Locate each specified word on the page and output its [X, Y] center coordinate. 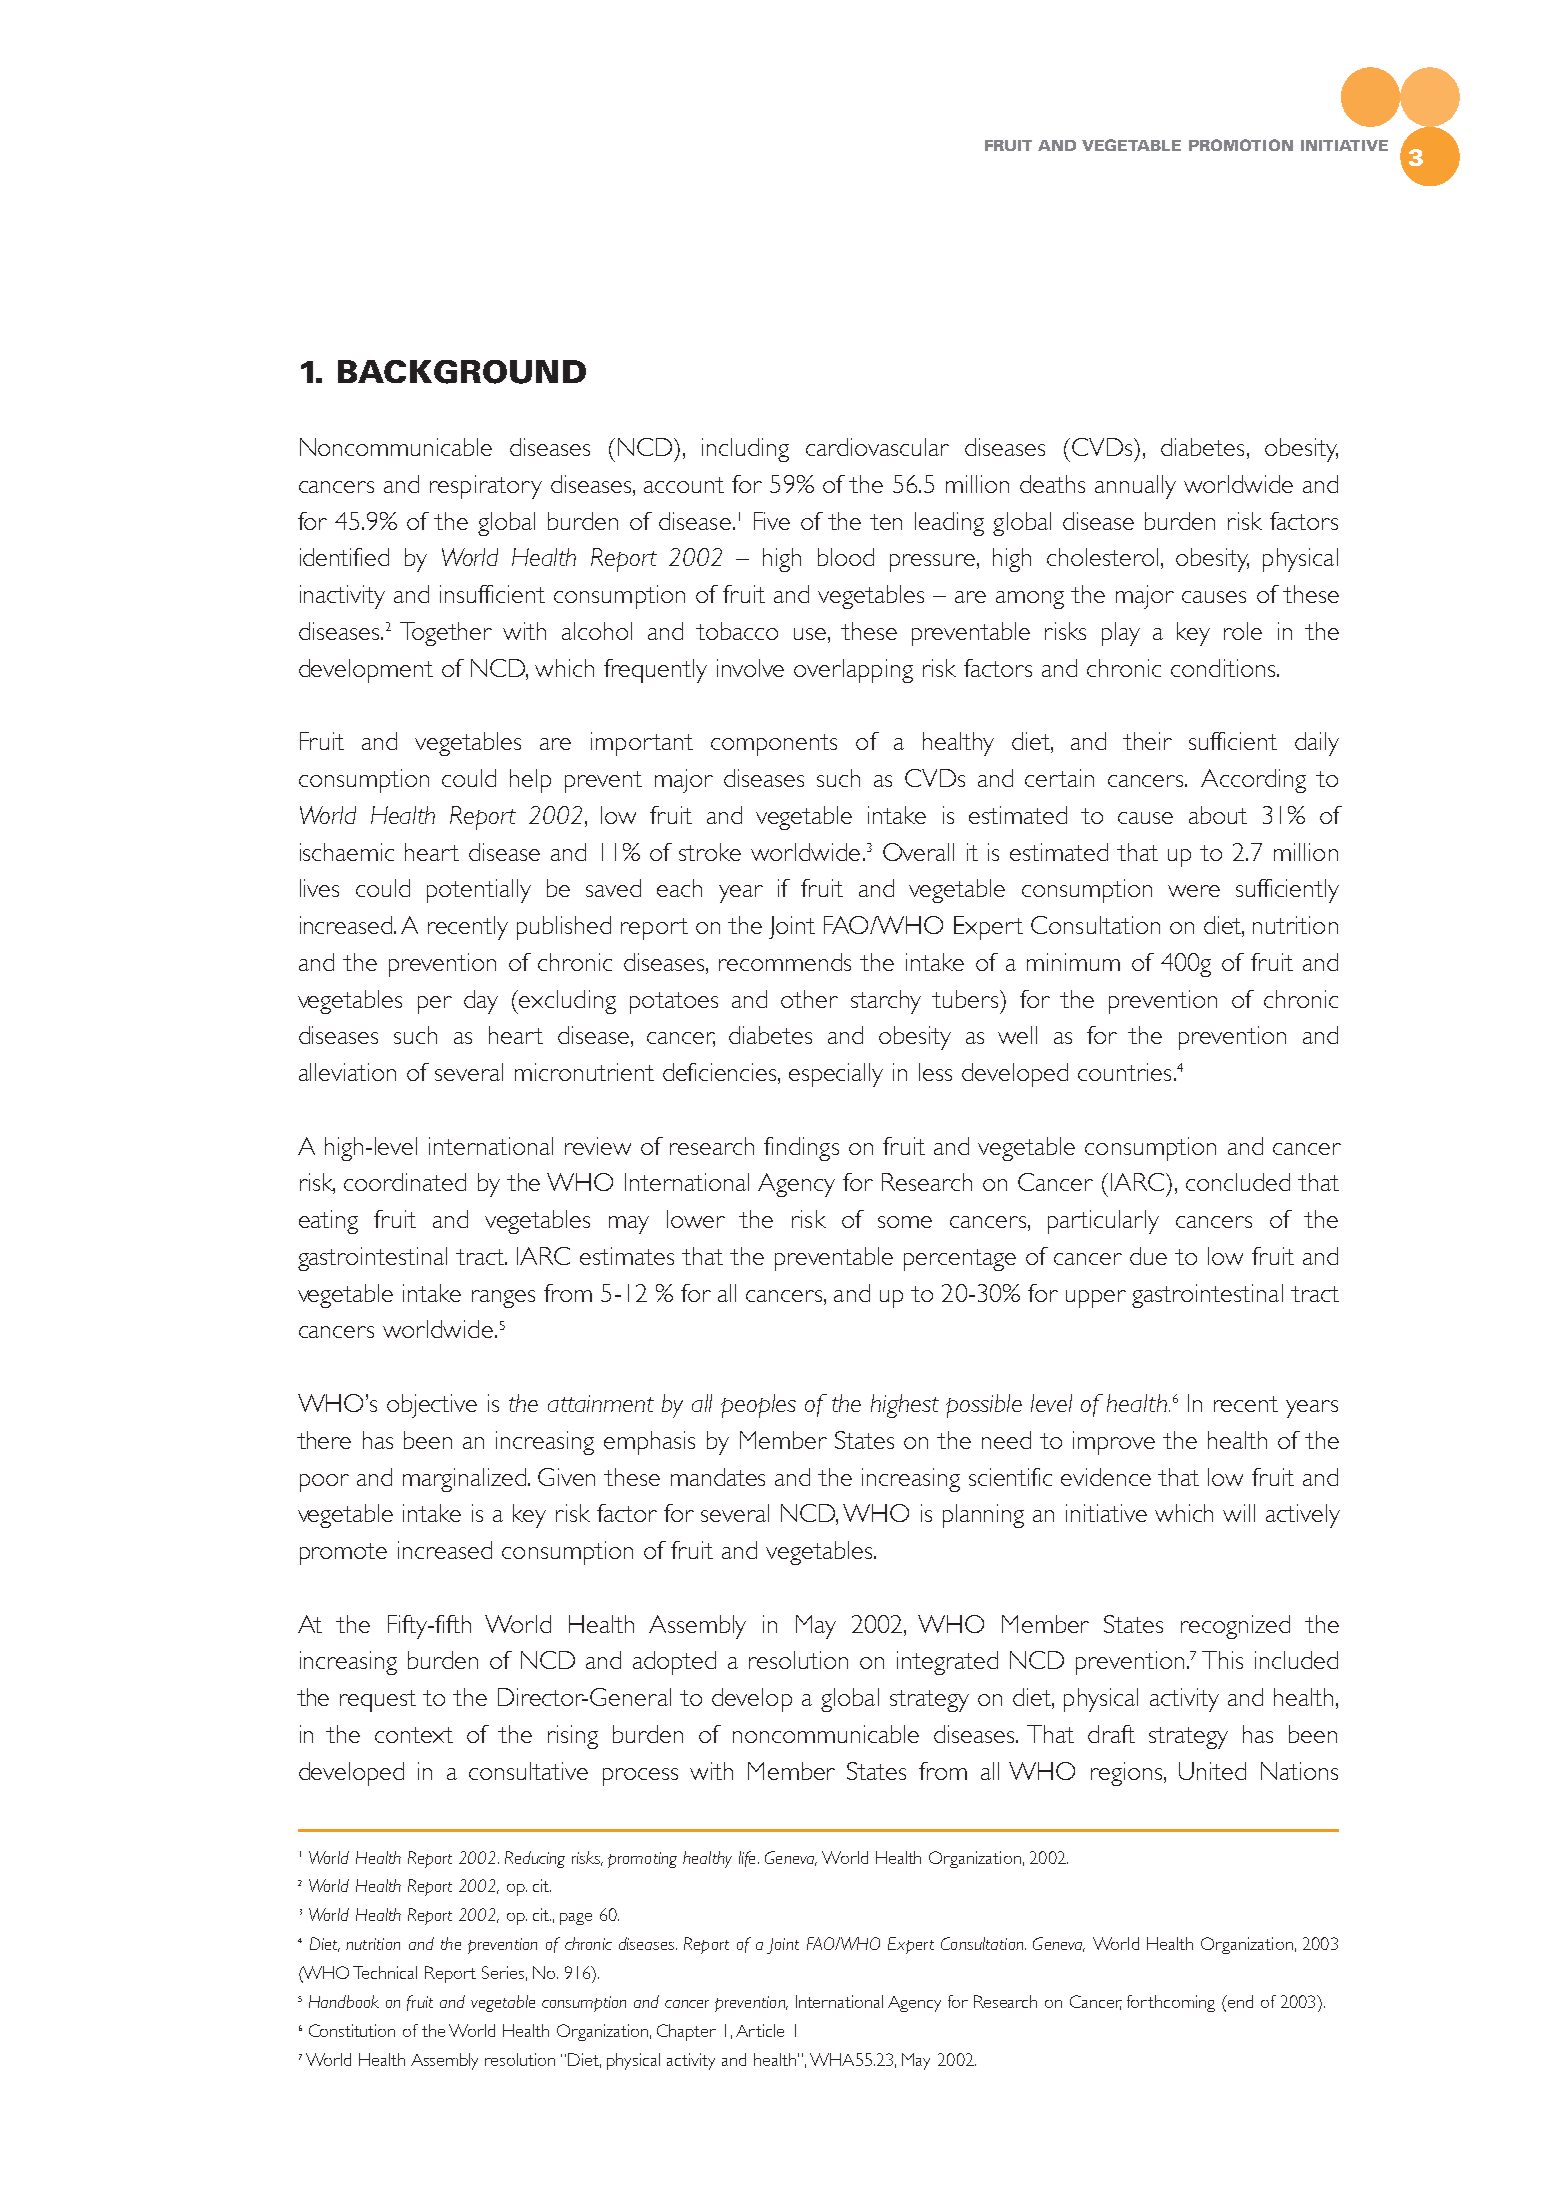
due [1148, 1256]
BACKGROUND [462, 372]
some [905, 1222]
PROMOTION [1241, 145]
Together [446, 634]
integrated [947, 1663]
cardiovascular [877, 447]
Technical [385, 1972]
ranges [503, 1299]
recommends [785, 962]
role [1243, 631]
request [378, 1701]
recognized [1235, 1627]
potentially [479, 891]
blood [846, 557]
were [1194, 891]
